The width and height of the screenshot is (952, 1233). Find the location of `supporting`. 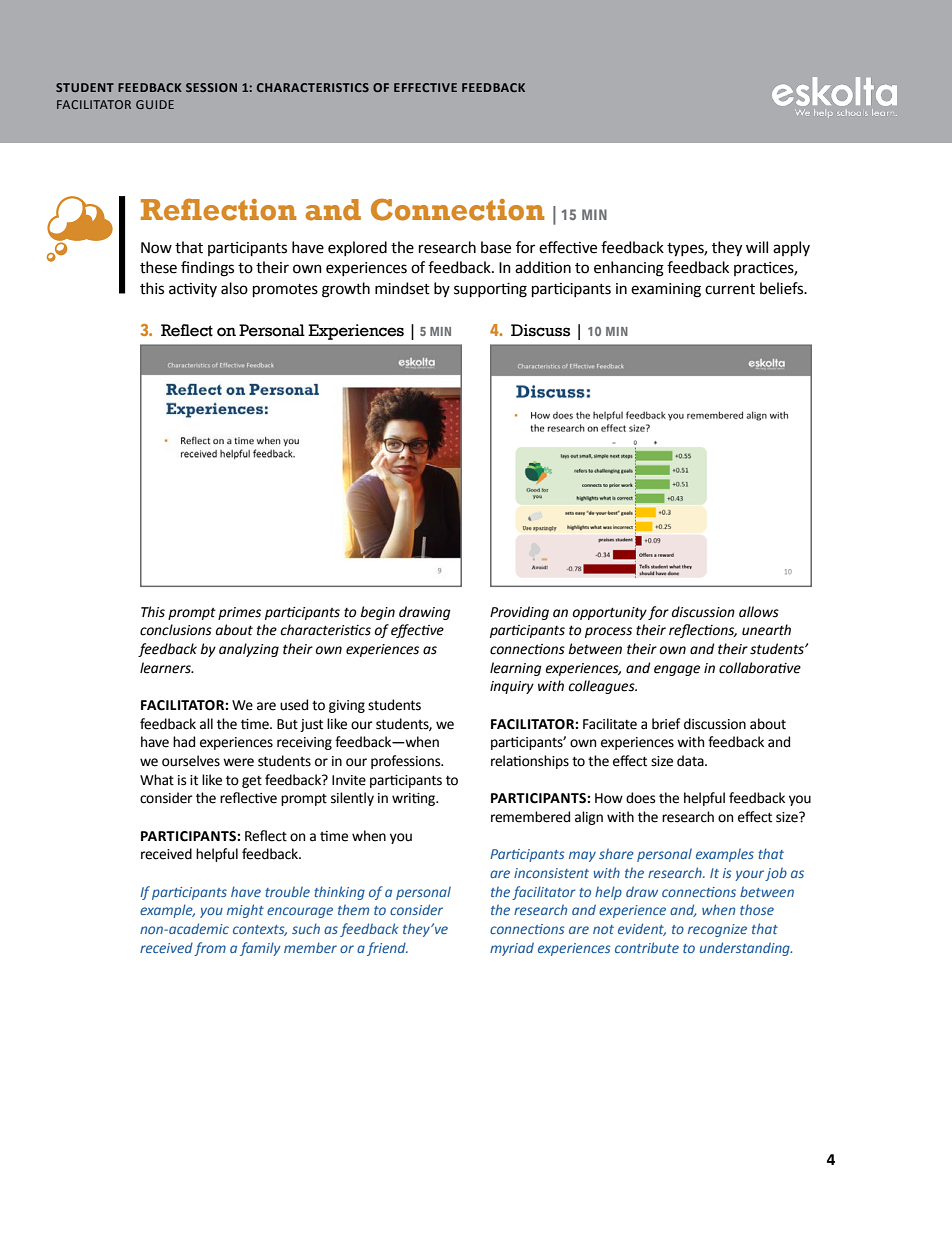

supporting is located at coordinates (490, 290).
